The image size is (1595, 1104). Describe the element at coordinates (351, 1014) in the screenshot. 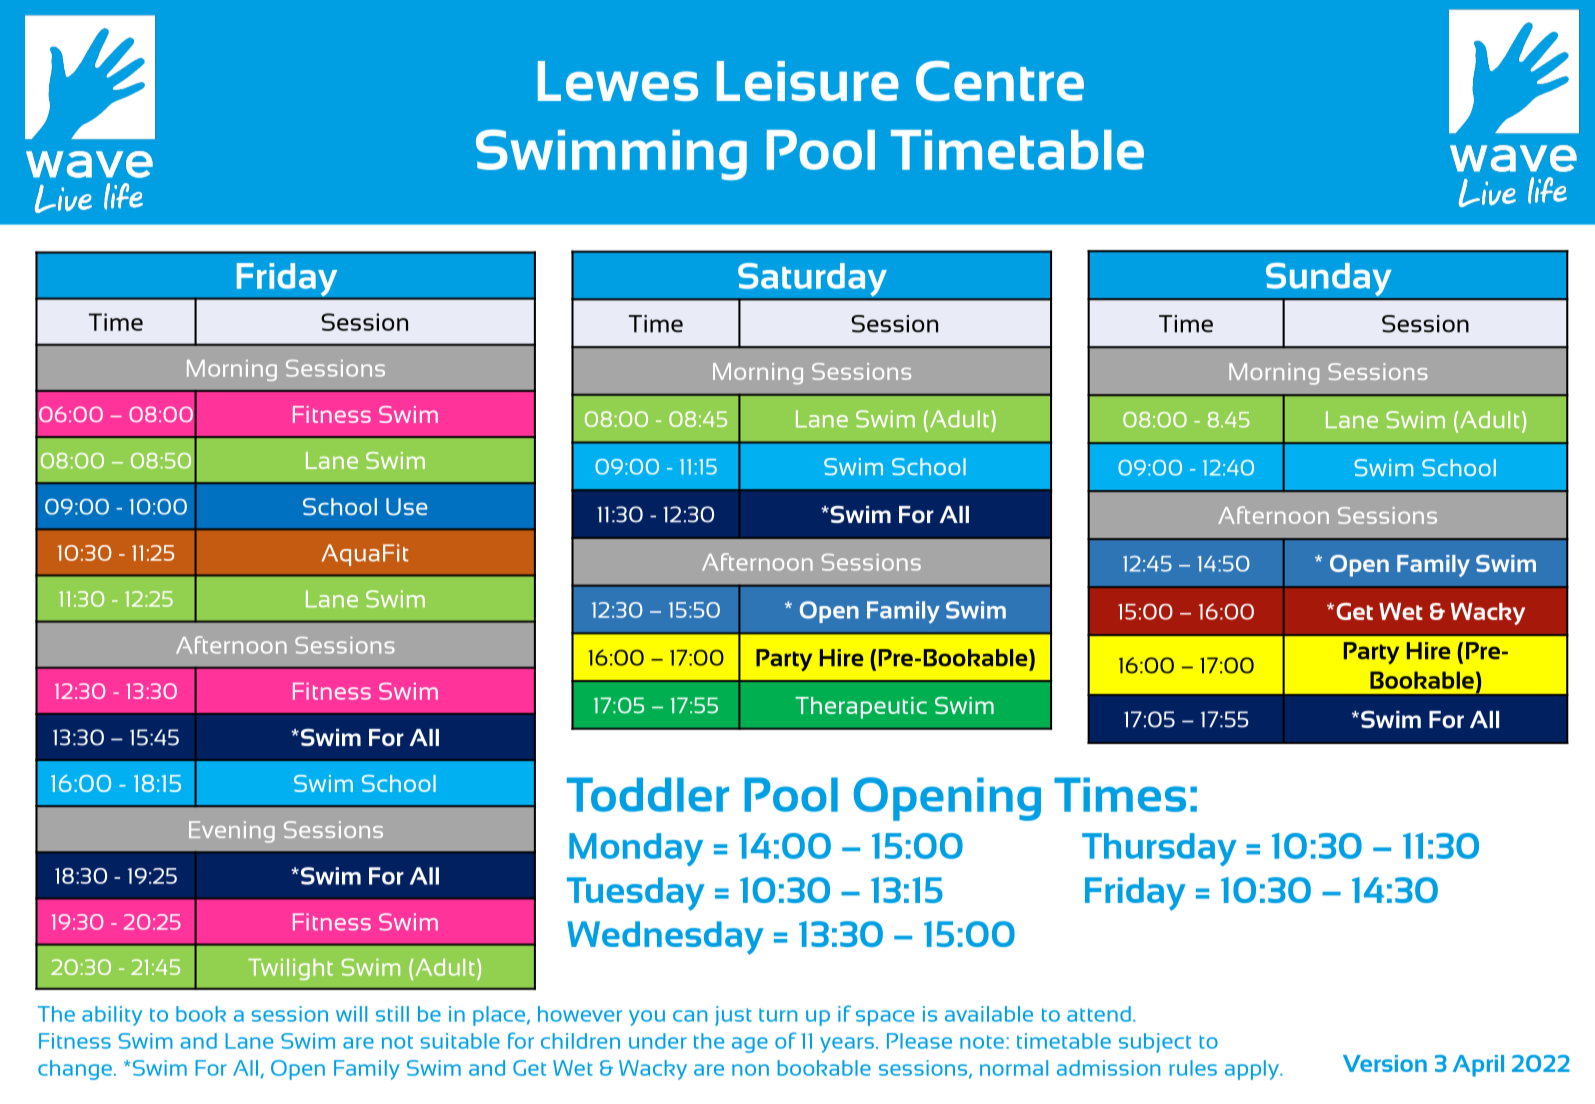

I see `will` at that location.
